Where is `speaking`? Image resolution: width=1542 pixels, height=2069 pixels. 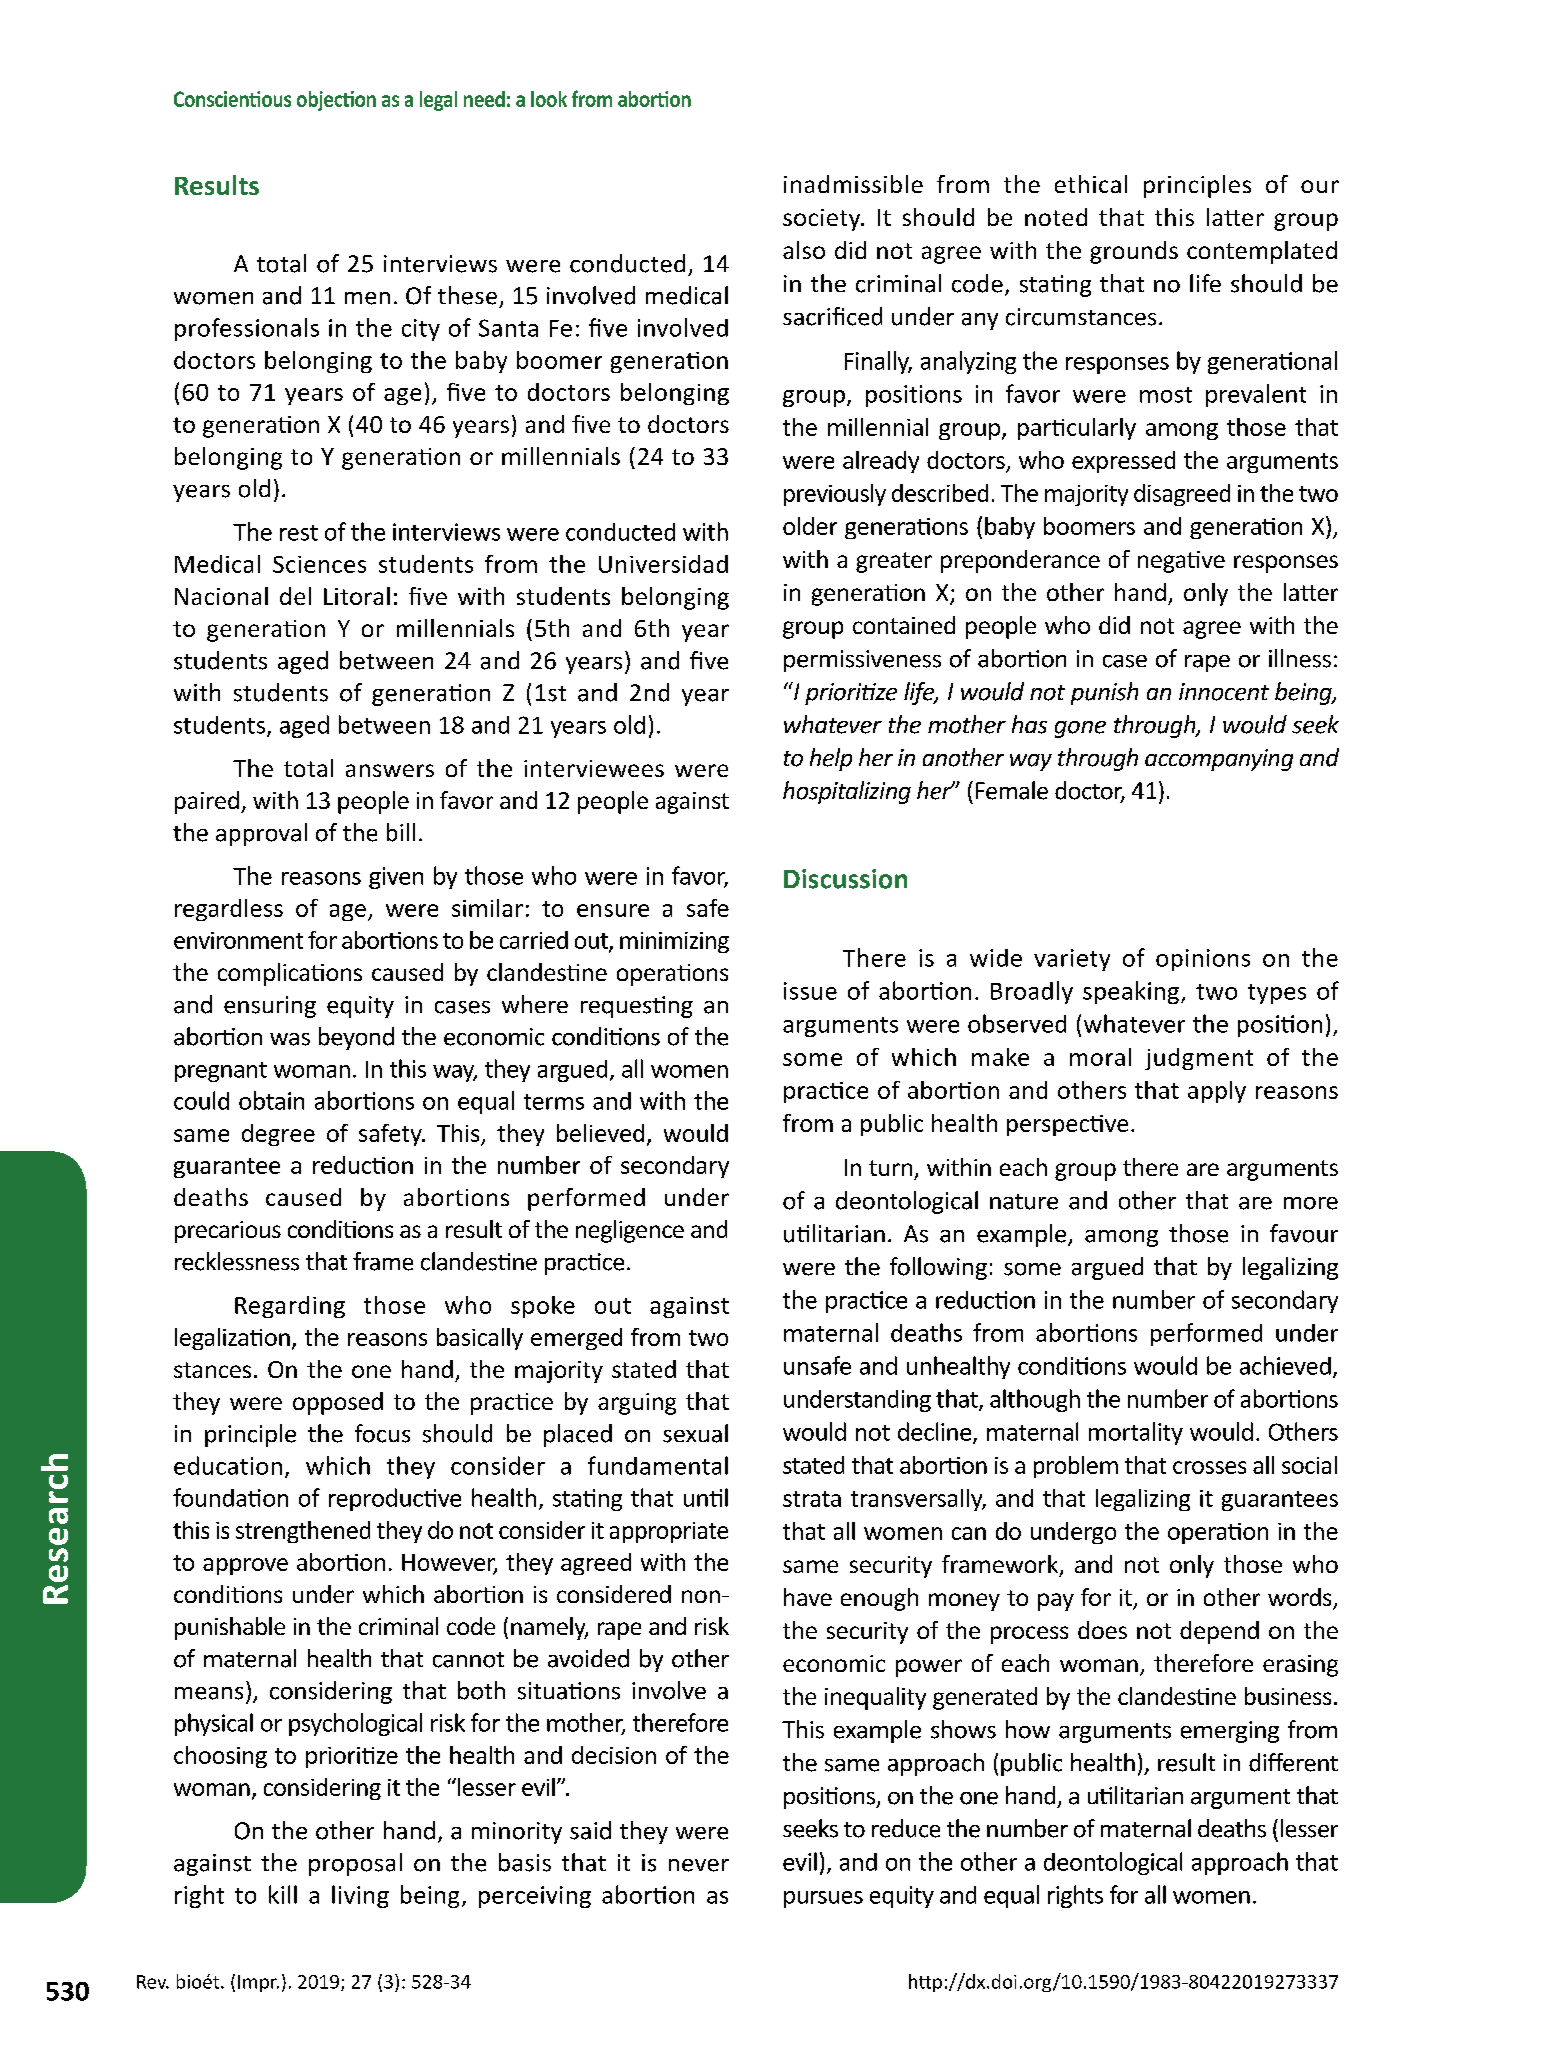
speaking is located at coordinates (1131, 992).
